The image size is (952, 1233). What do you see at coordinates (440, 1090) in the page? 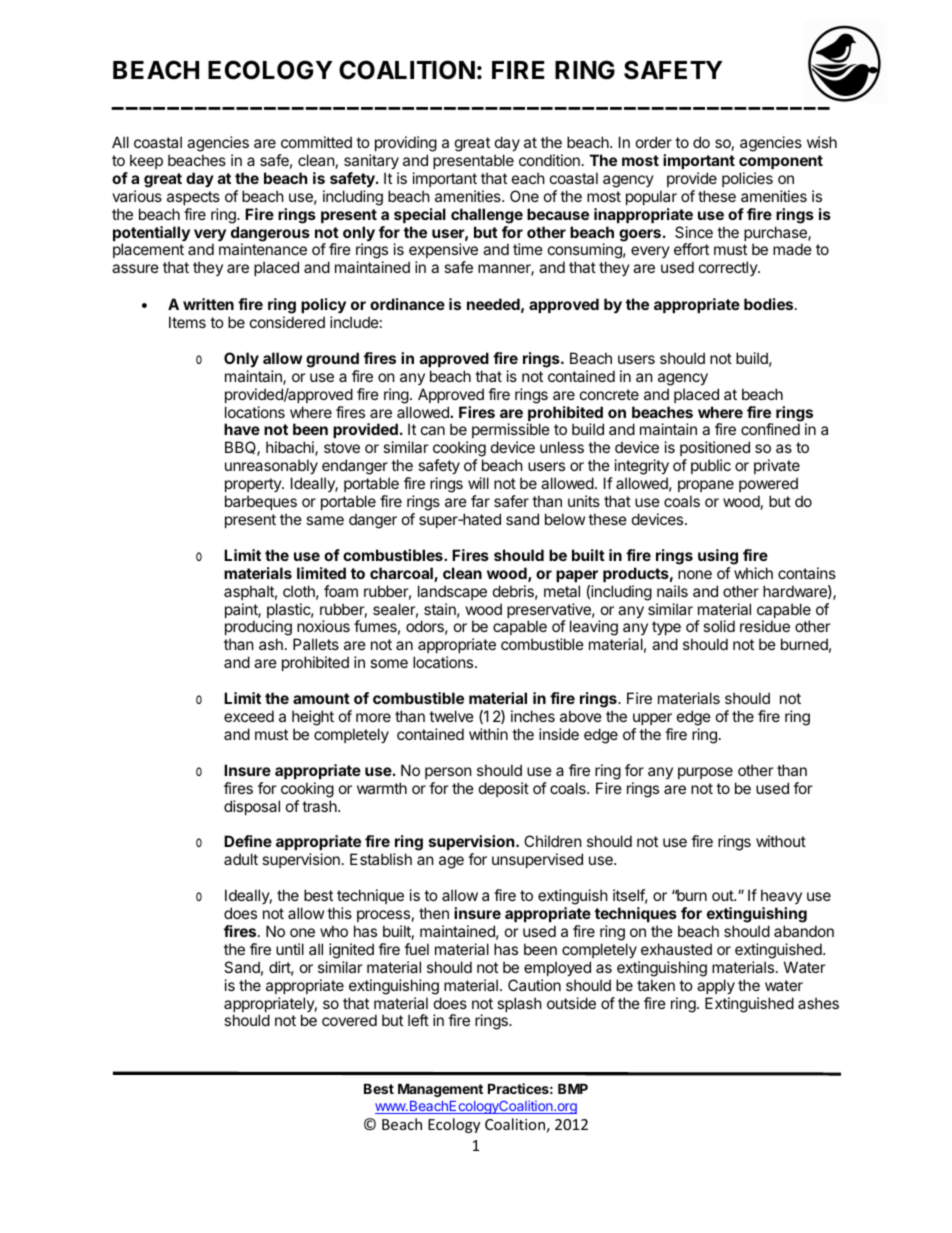
I see `Management` at bounding box center [440, 1090].
